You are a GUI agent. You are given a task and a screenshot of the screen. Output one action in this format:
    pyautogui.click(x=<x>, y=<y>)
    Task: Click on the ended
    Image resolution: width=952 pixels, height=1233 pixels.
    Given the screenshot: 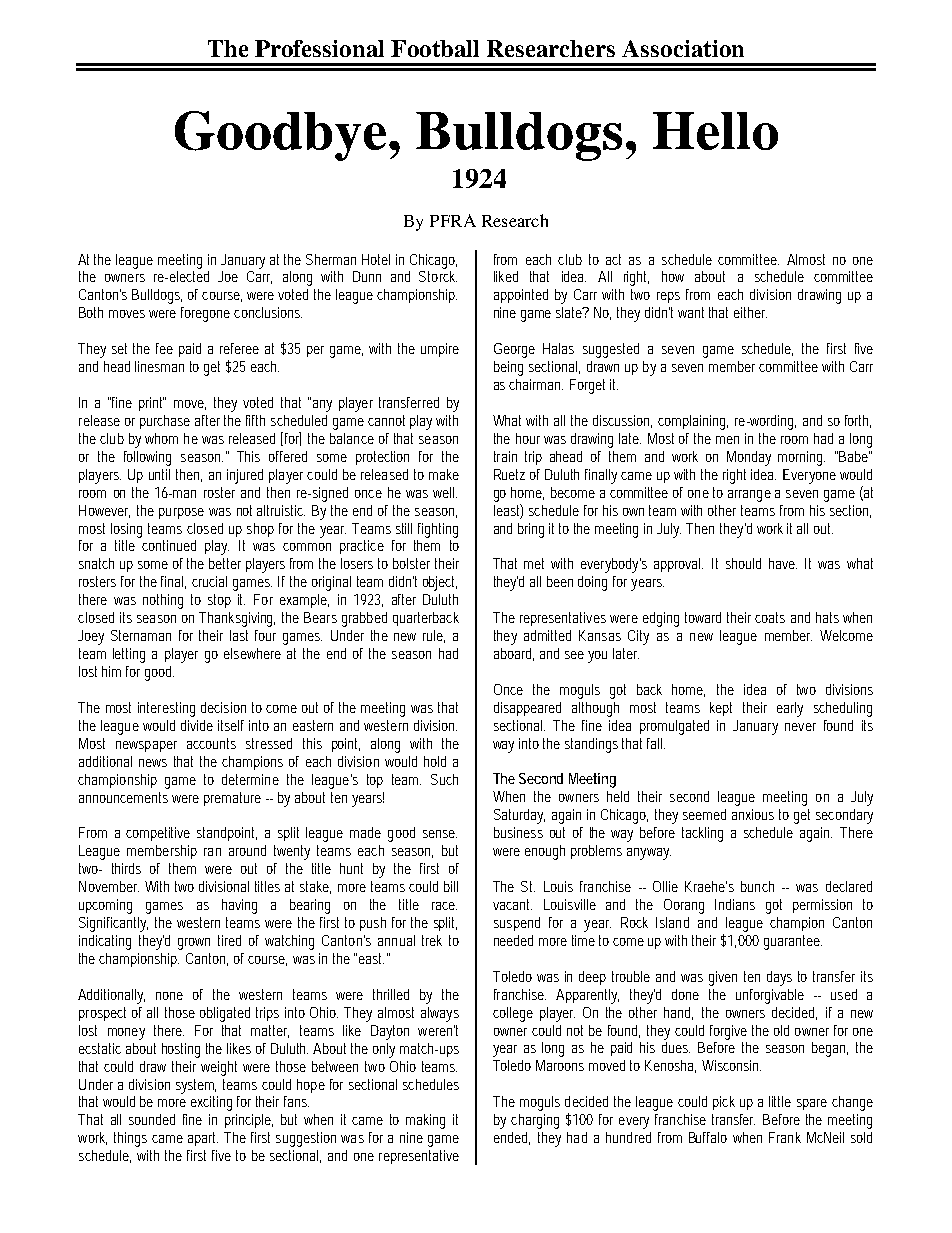 What is the action you would take?
    pyautogui.click(x=512, y=1138)
